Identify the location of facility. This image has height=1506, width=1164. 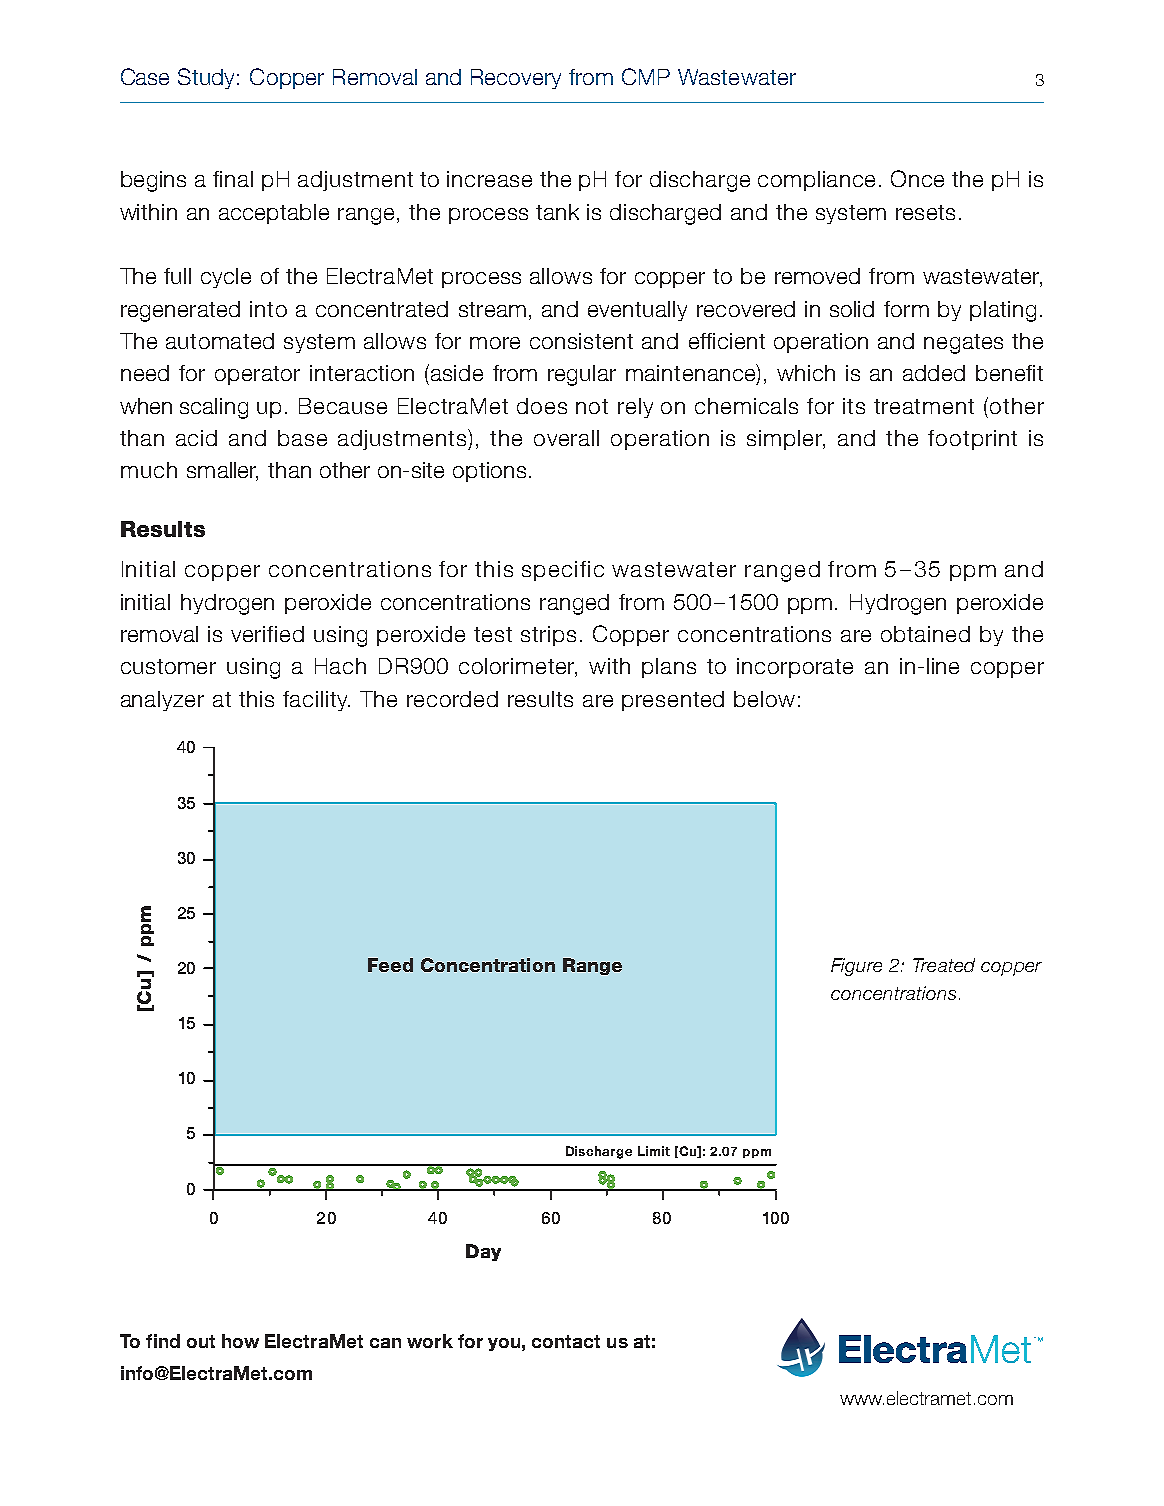
(316, 701).
